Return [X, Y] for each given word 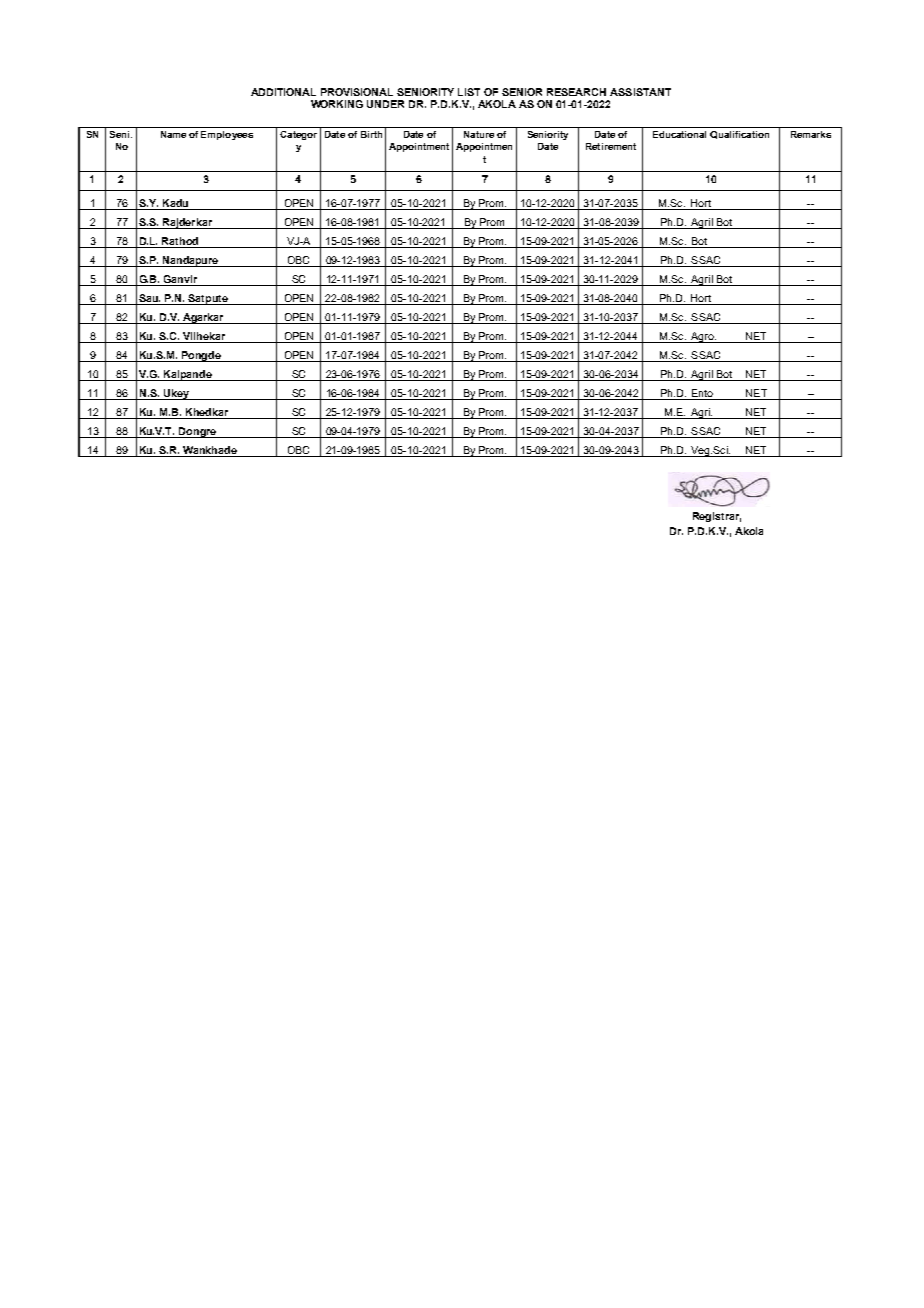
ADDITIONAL [283, 92]
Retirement [611, 146]
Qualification [739, 135]
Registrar [717, 517]
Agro [702, 337]
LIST [469, 92]
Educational [679, 134]
